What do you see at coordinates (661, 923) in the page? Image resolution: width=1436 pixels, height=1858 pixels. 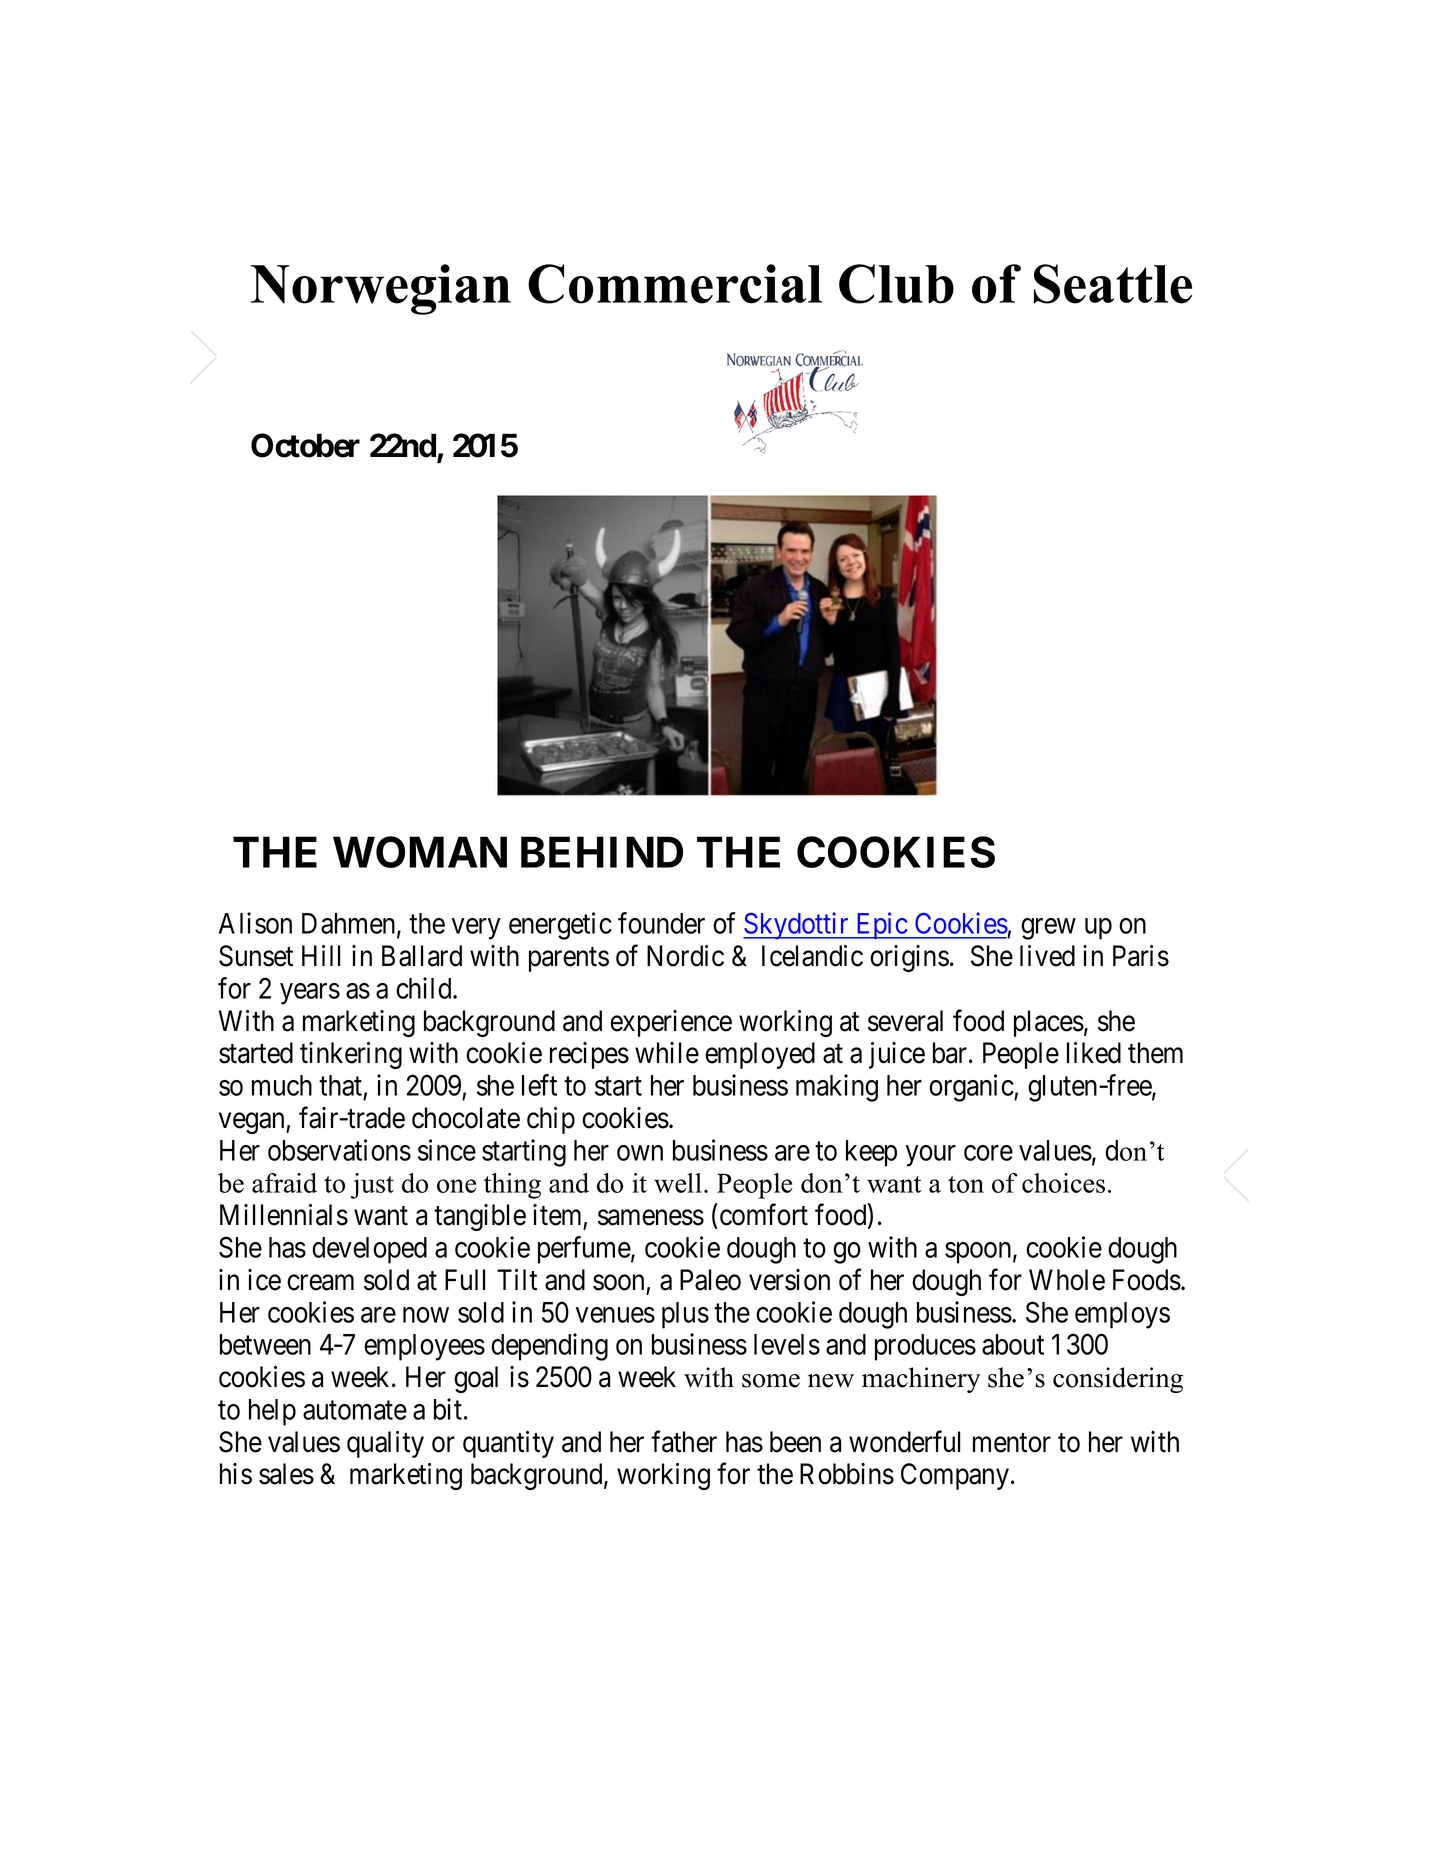 I see `founder` at bounding box center [661, 923].
